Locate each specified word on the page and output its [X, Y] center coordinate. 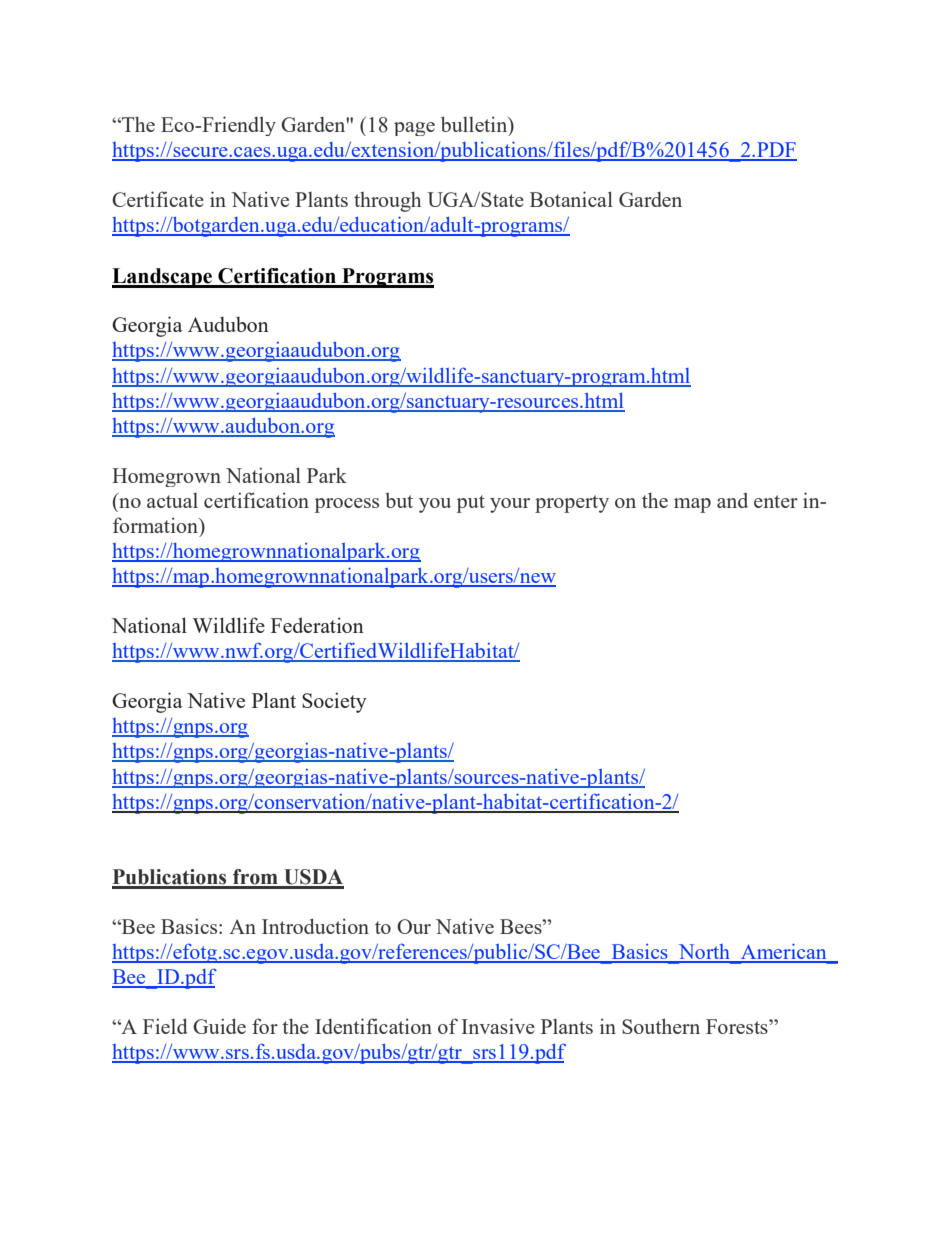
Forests [738, 1026]
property [572, 504]
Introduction [315, 926]
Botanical [571, 199]
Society [334, 702]
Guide [219, 1026]
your [510, 505]
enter [776, 501]
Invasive [498, 1026]
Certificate [158, 199]
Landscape [163, 278]
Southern [661, 1026]
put [471, 504]
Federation [317, 625]
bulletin [475, 125]
